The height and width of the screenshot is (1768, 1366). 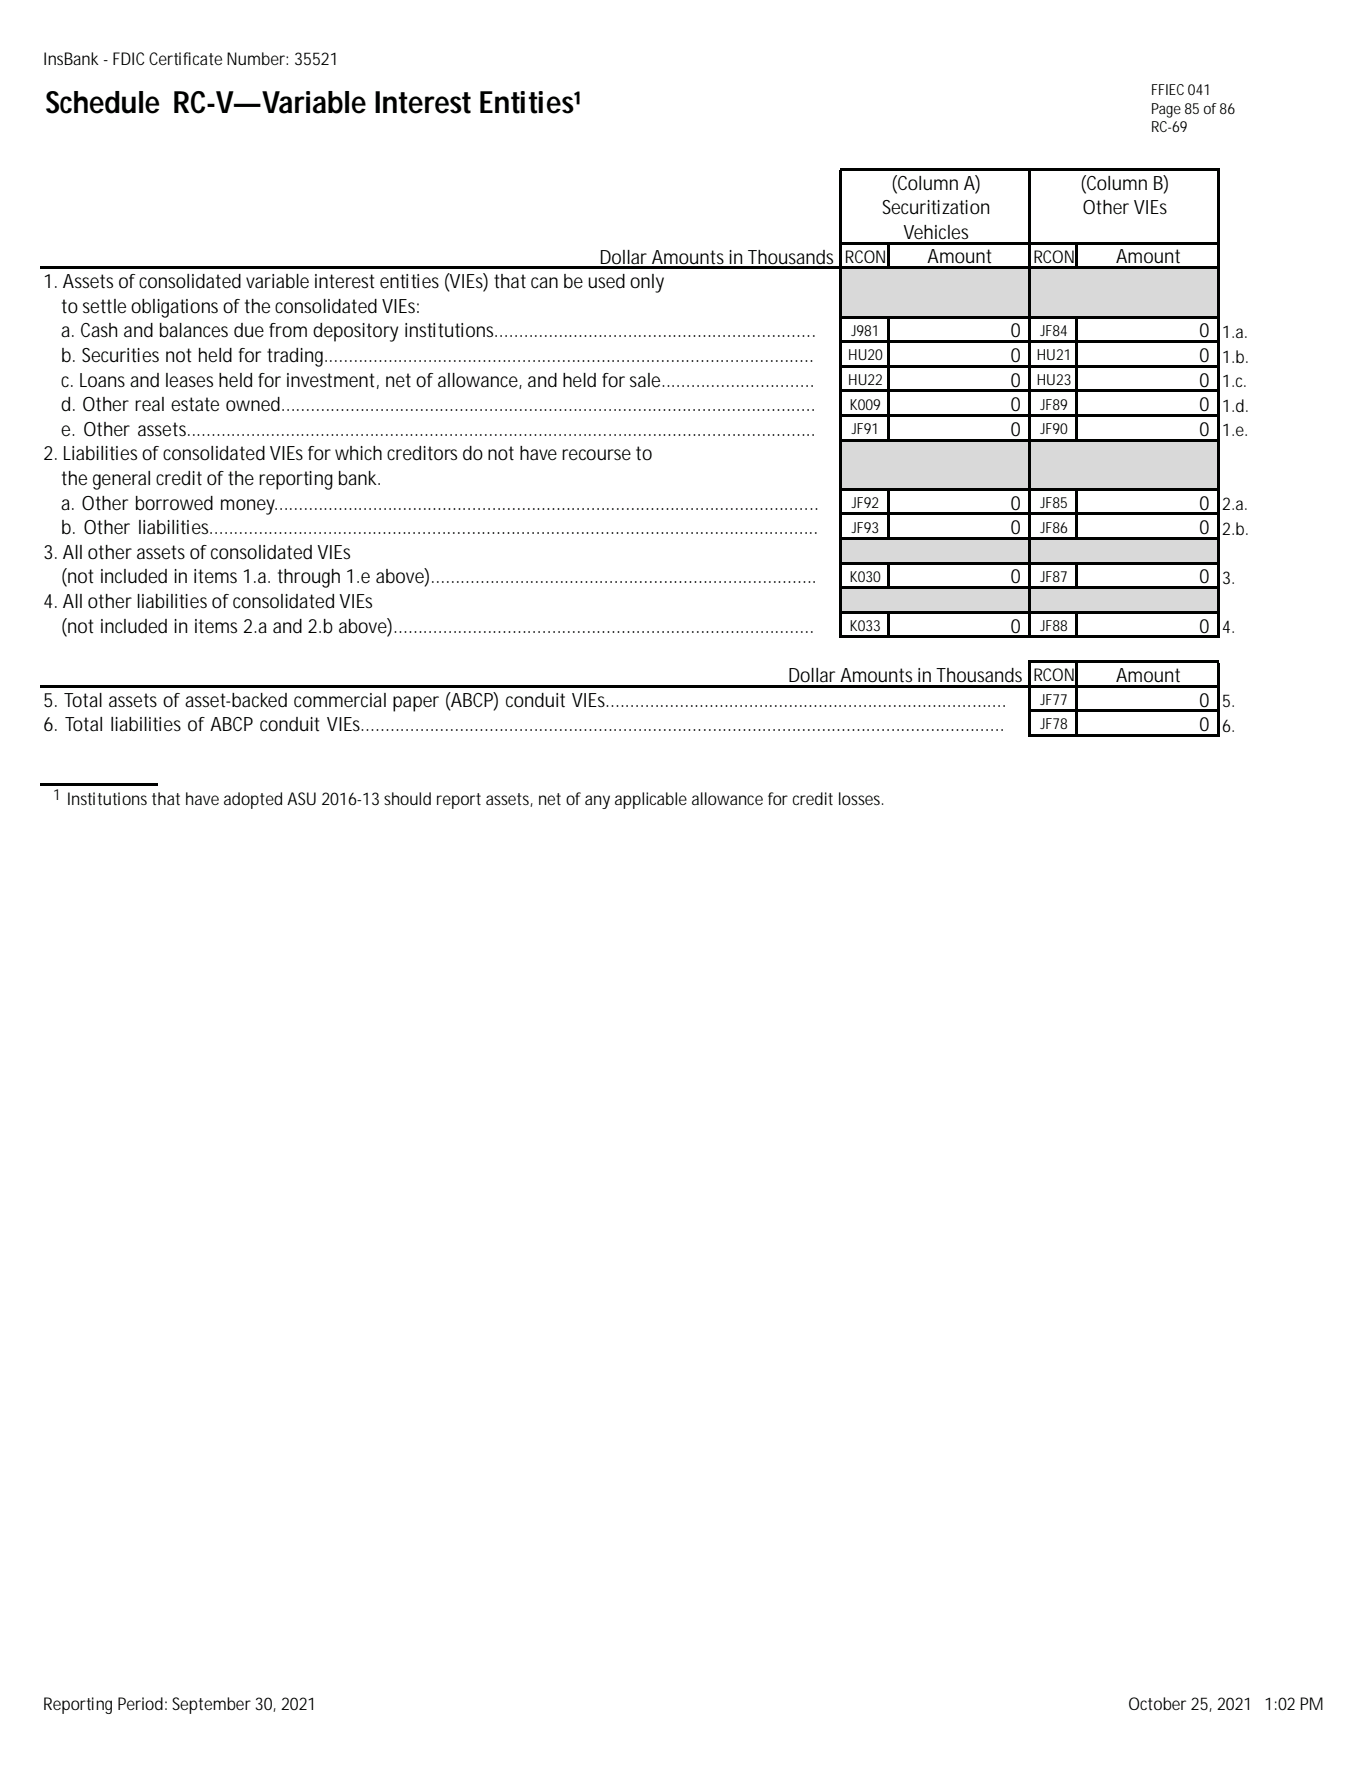 What do you see at coordinates (651, 800) in the screenshot?
I see `applicable` at bounding box center [651, 800].
